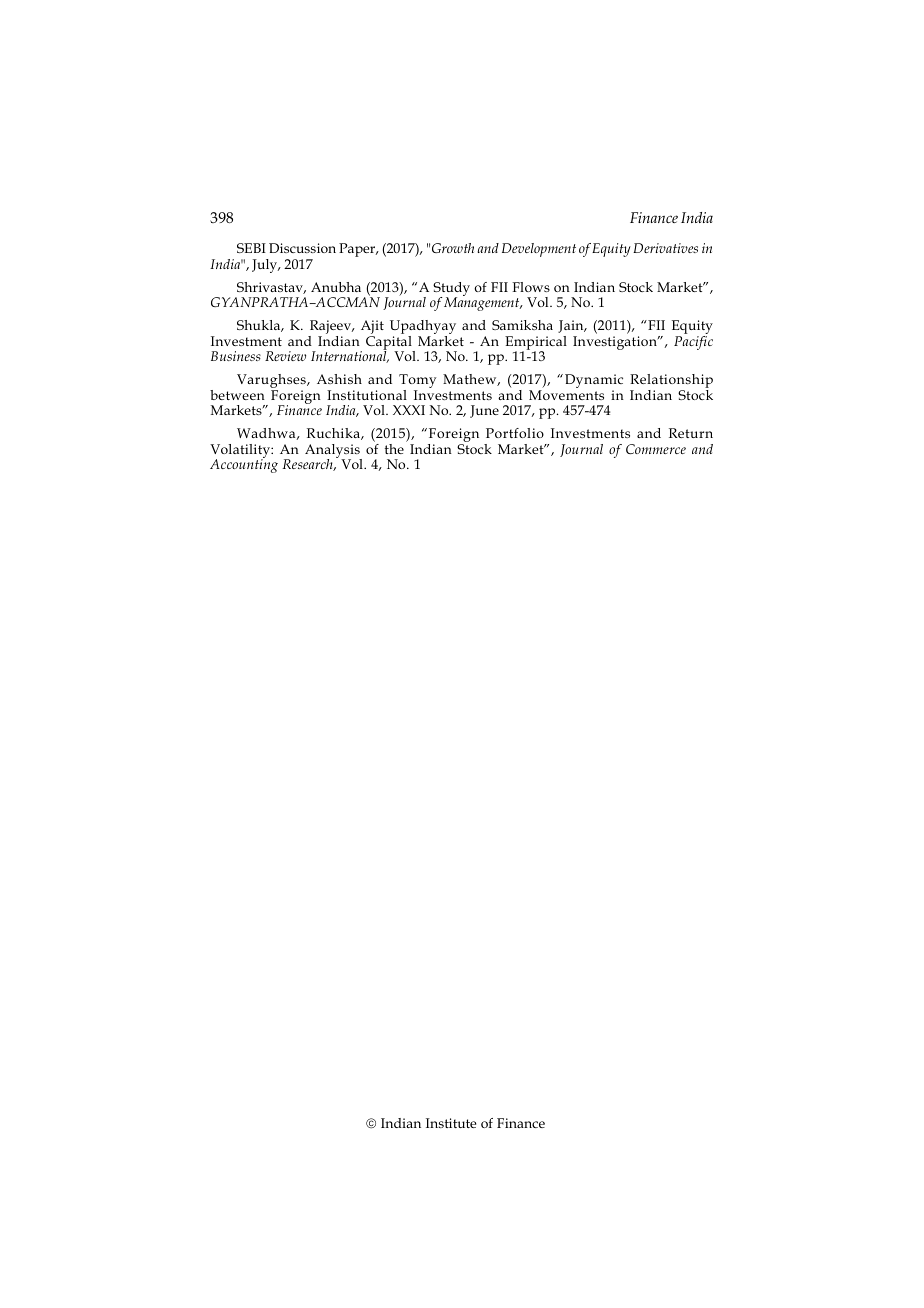 The width and height of the screenshot is (924, 1308). What do you see at coordinates (691, 433) in the screenshot?
I see `Return` at bounding box center [691, 433].
